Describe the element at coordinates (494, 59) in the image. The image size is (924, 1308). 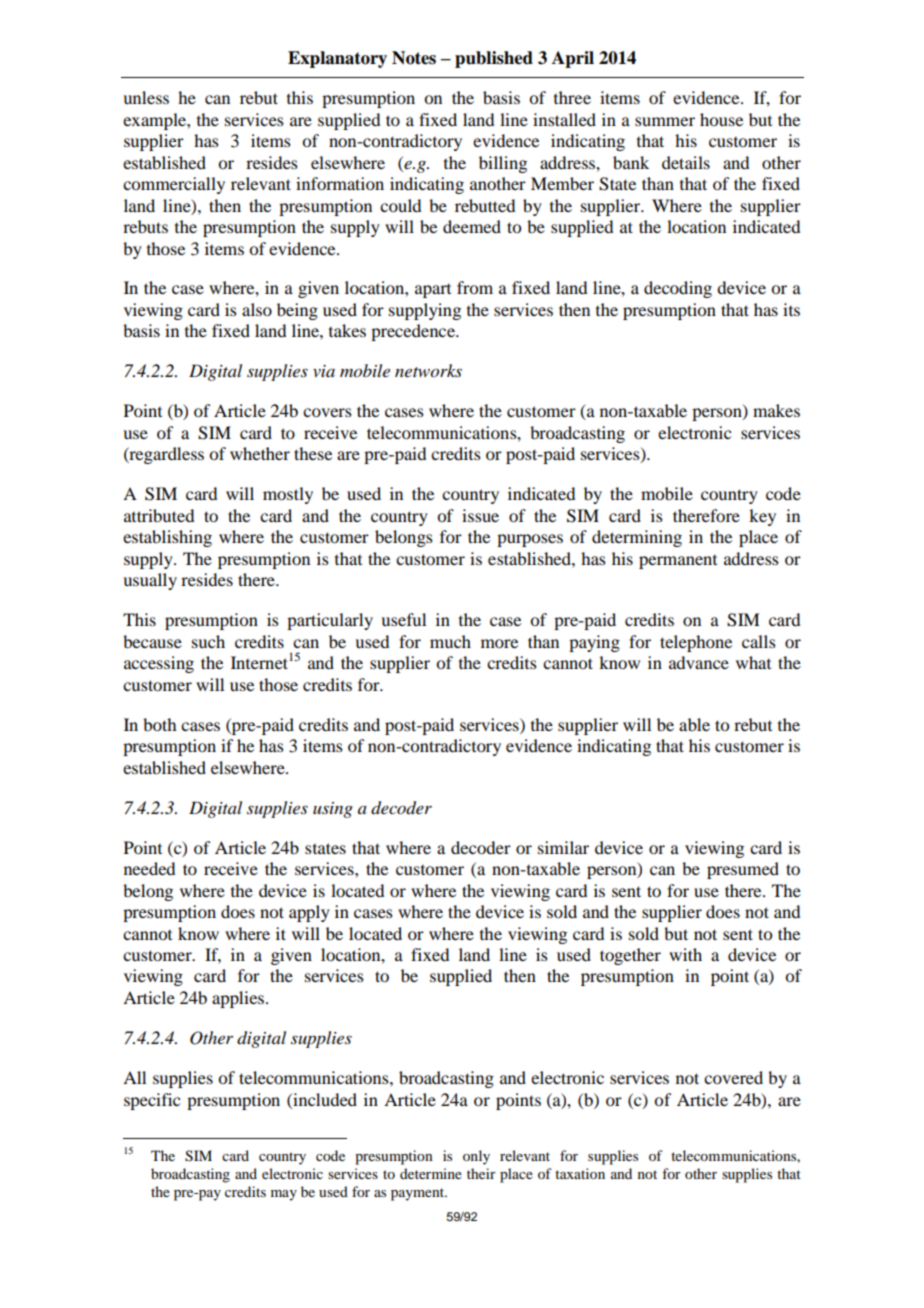
I see `published` at that location.
